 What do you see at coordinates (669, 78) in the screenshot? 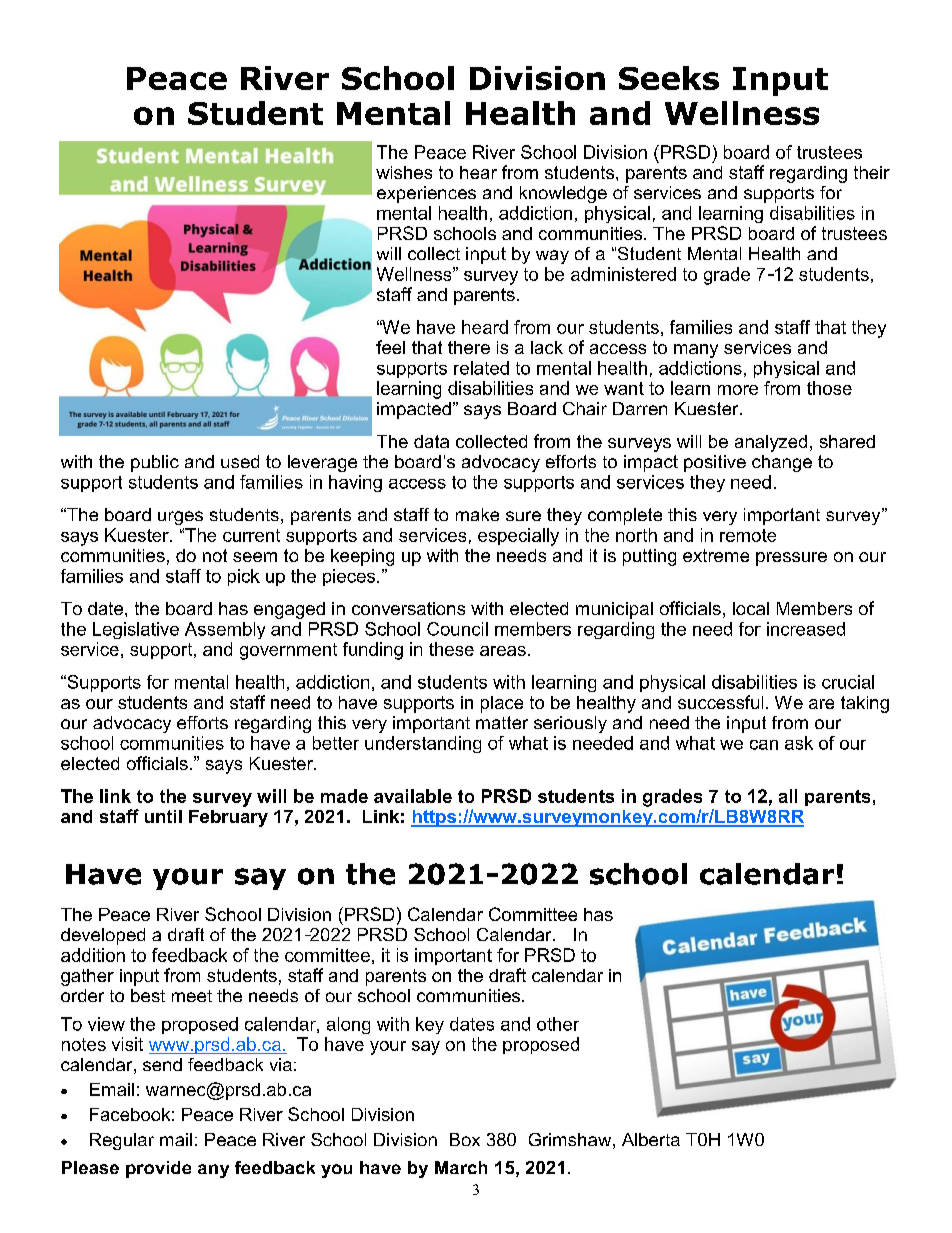
I see `Seeks` at bounding box center [669, 78].
